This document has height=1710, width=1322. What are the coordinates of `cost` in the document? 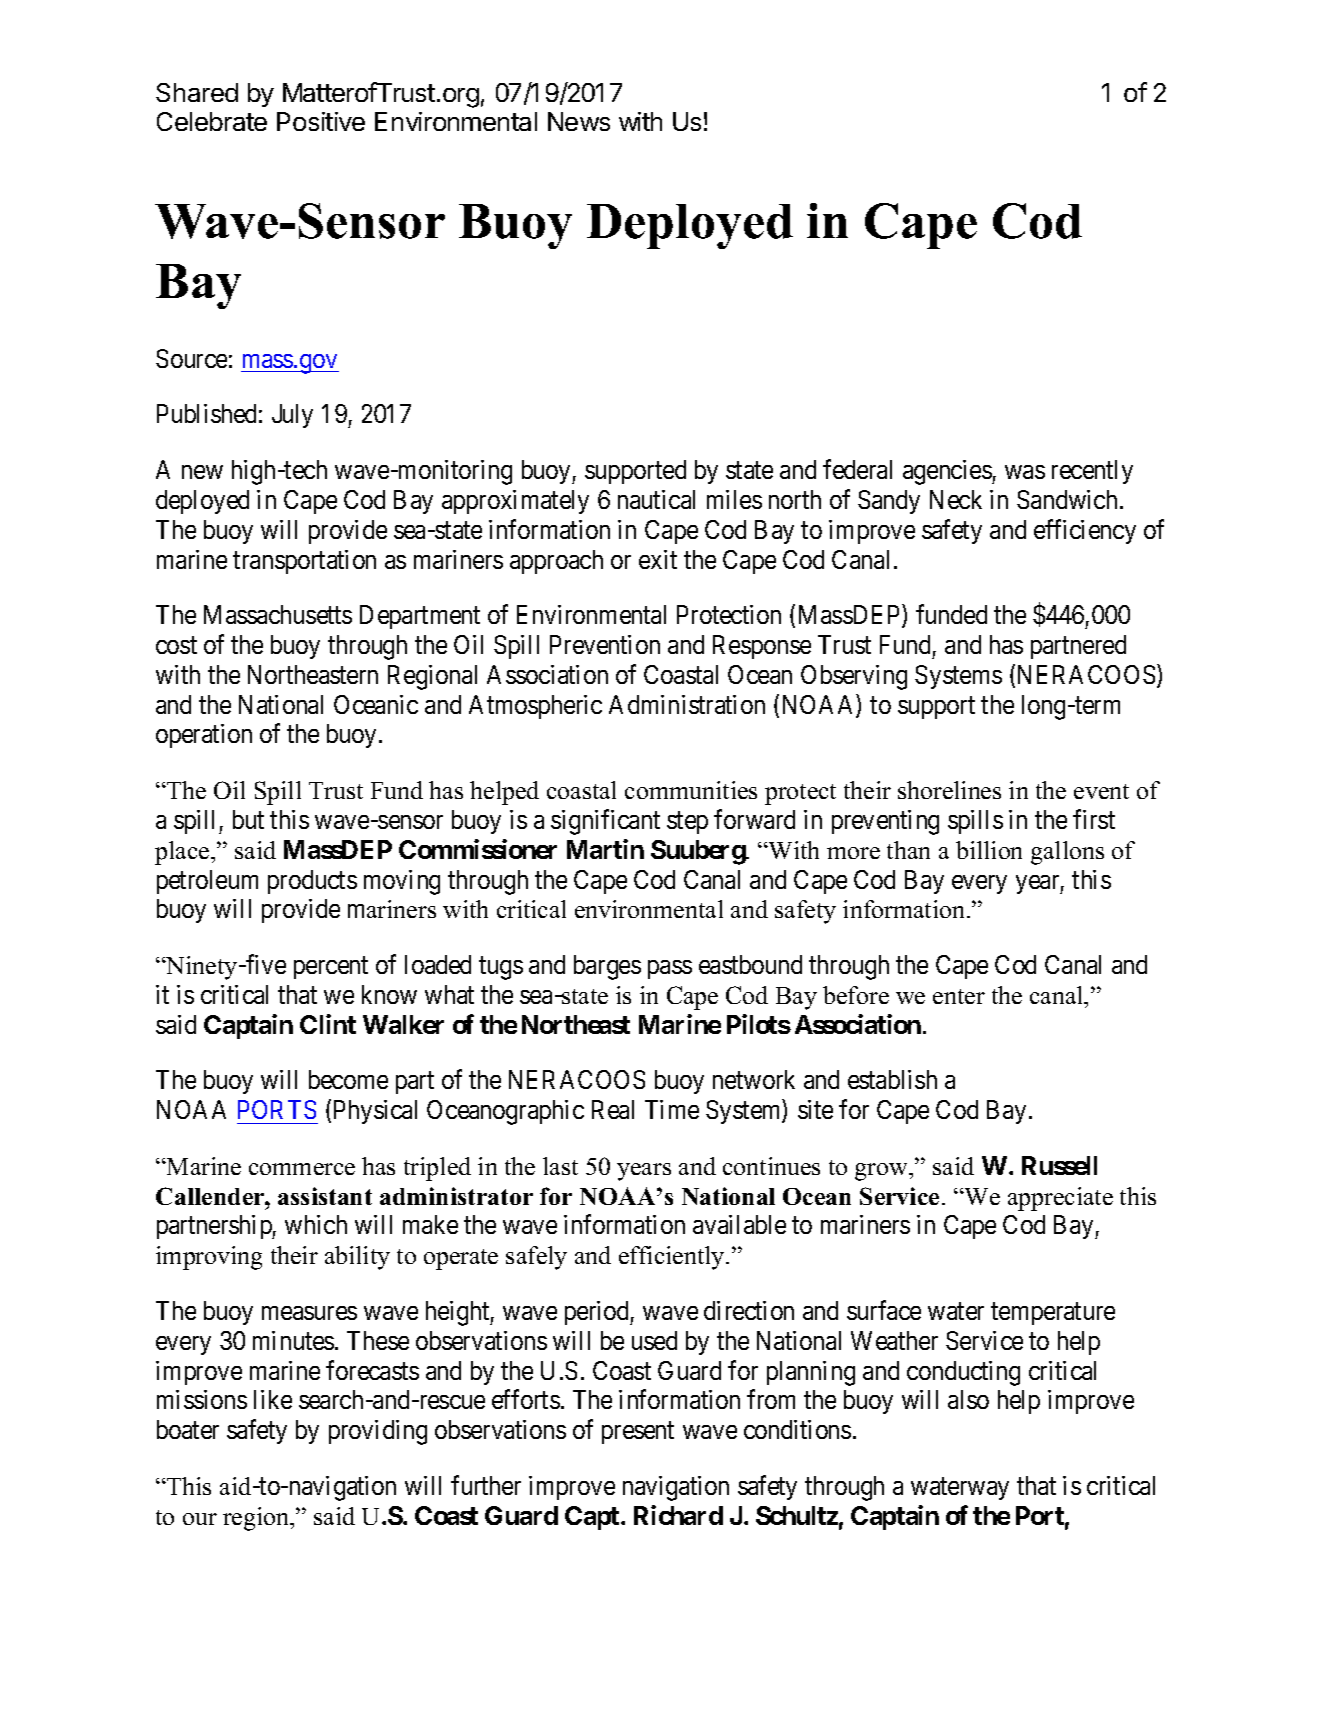 It's located at (176, 645).
